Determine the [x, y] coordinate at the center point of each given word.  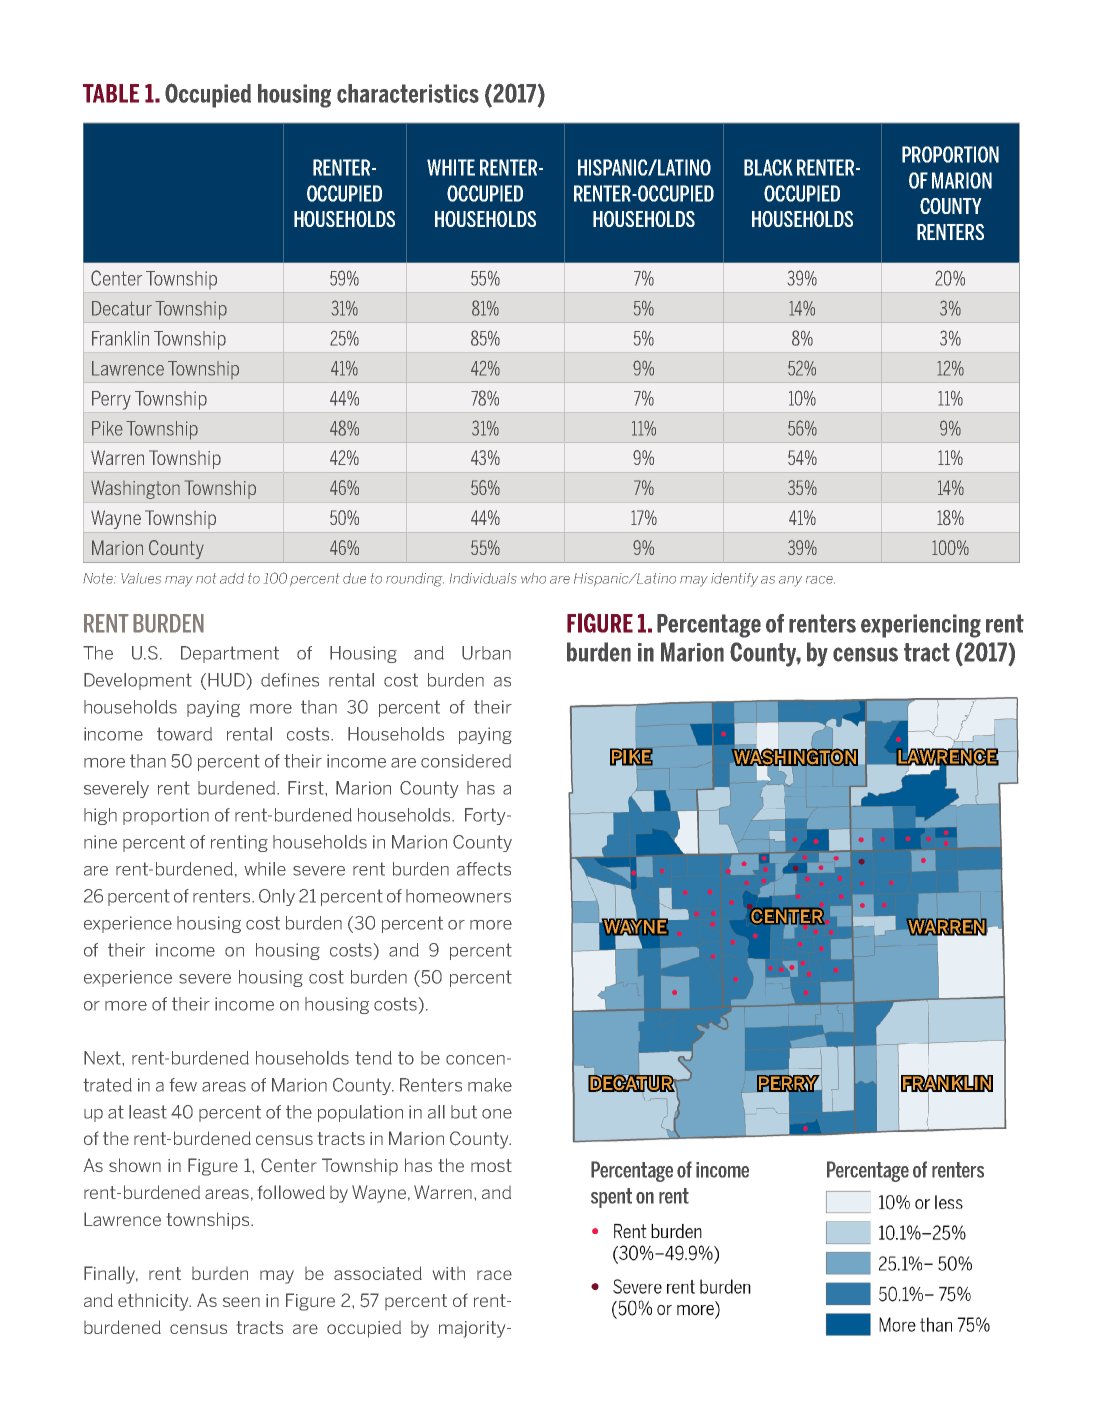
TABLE [111, 93]
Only [277, 897]
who [533, 578]
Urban [486, 653]
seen [241, 1302]
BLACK [768, 167]
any [790, 581]
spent [611, 1198]
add [232, 578]
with [449, 1273]
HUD [226, 680]
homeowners [458, 896]
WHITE [451, 167]
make [490, 1085]
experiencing [921, 626]
